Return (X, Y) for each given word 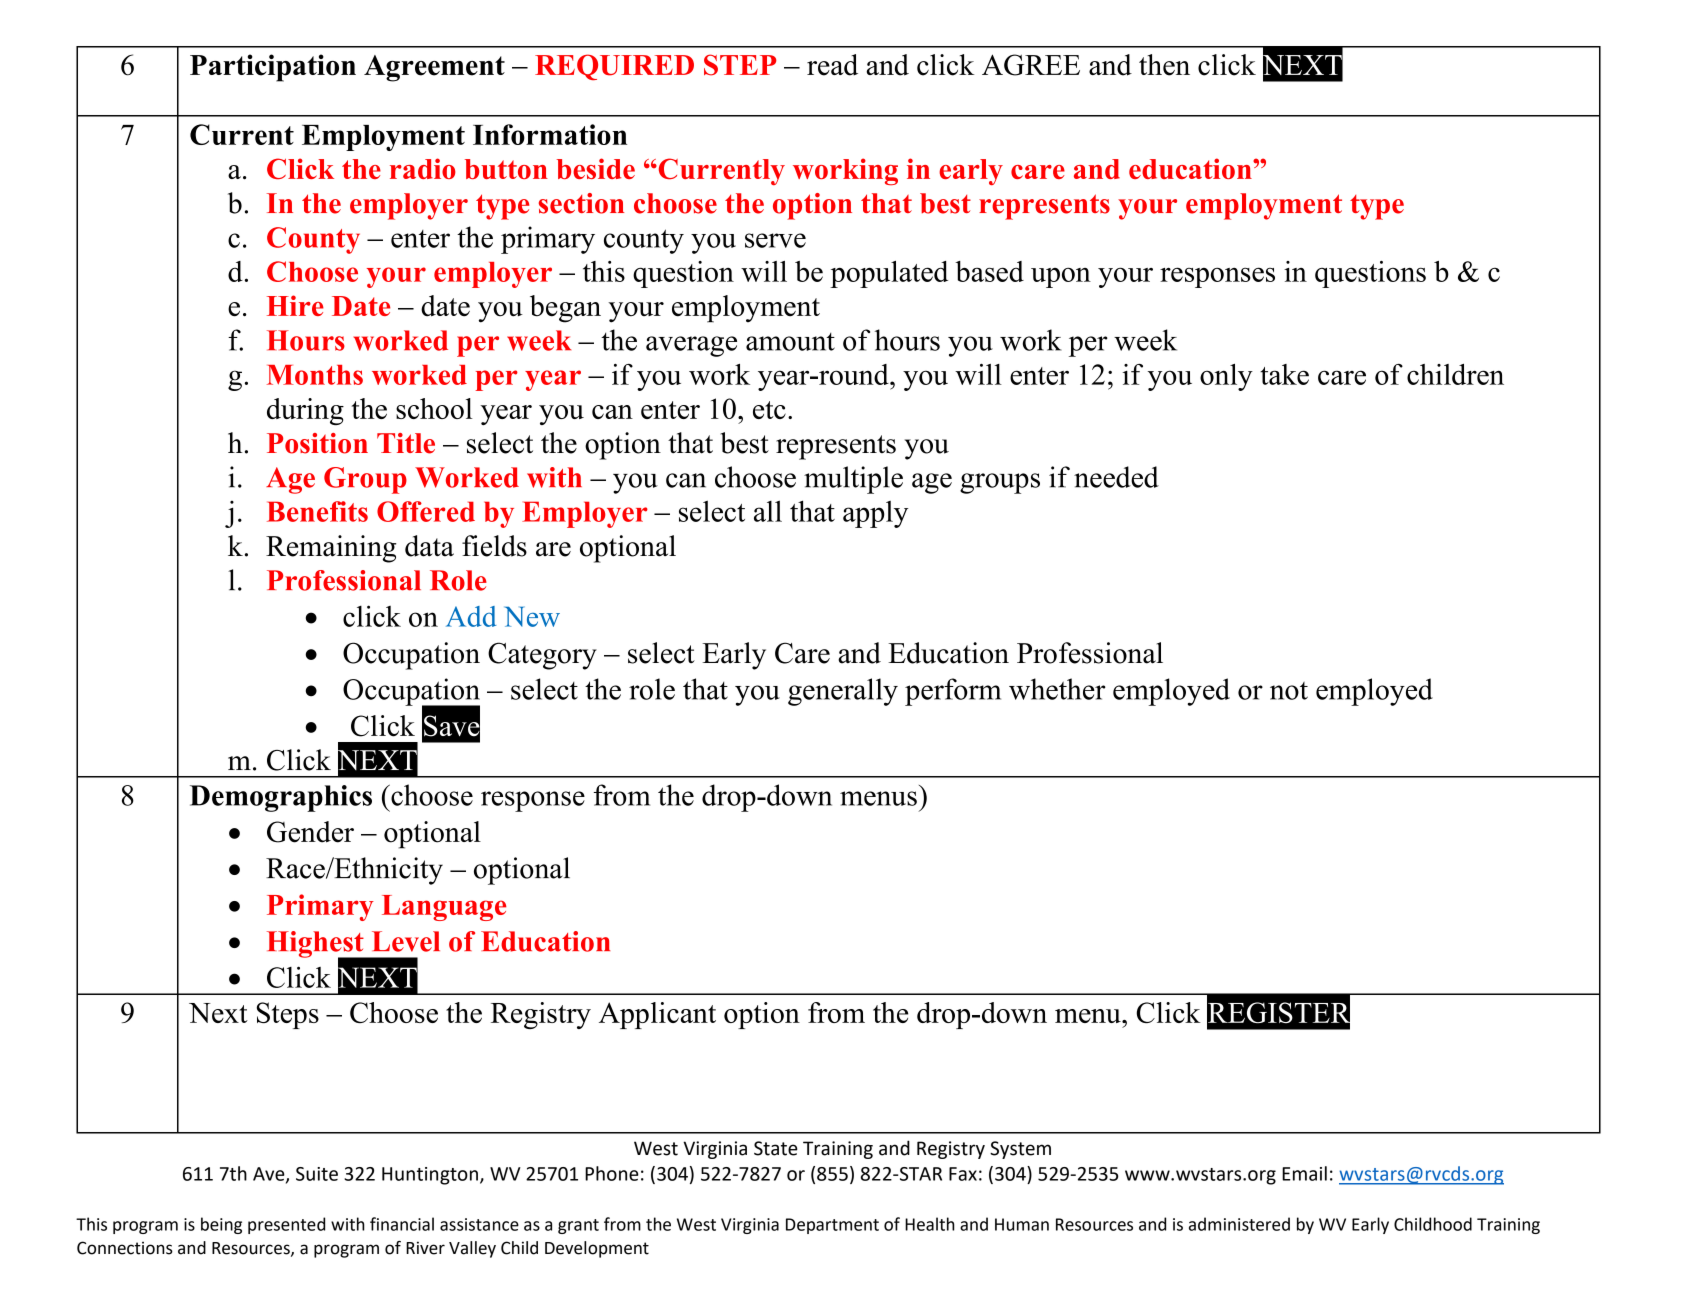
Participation (273, 68)
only (1226, 377)
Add (471, 616)
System (1020, 1150)
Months (315, 375)
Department (832, 1226)
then (1164, 65)
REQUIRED (614, 67)
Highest (316, 945)
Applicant (657, 1015)
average (691, 346)
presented (286, 1225)
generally (843, 692)
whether (1057, 689)
